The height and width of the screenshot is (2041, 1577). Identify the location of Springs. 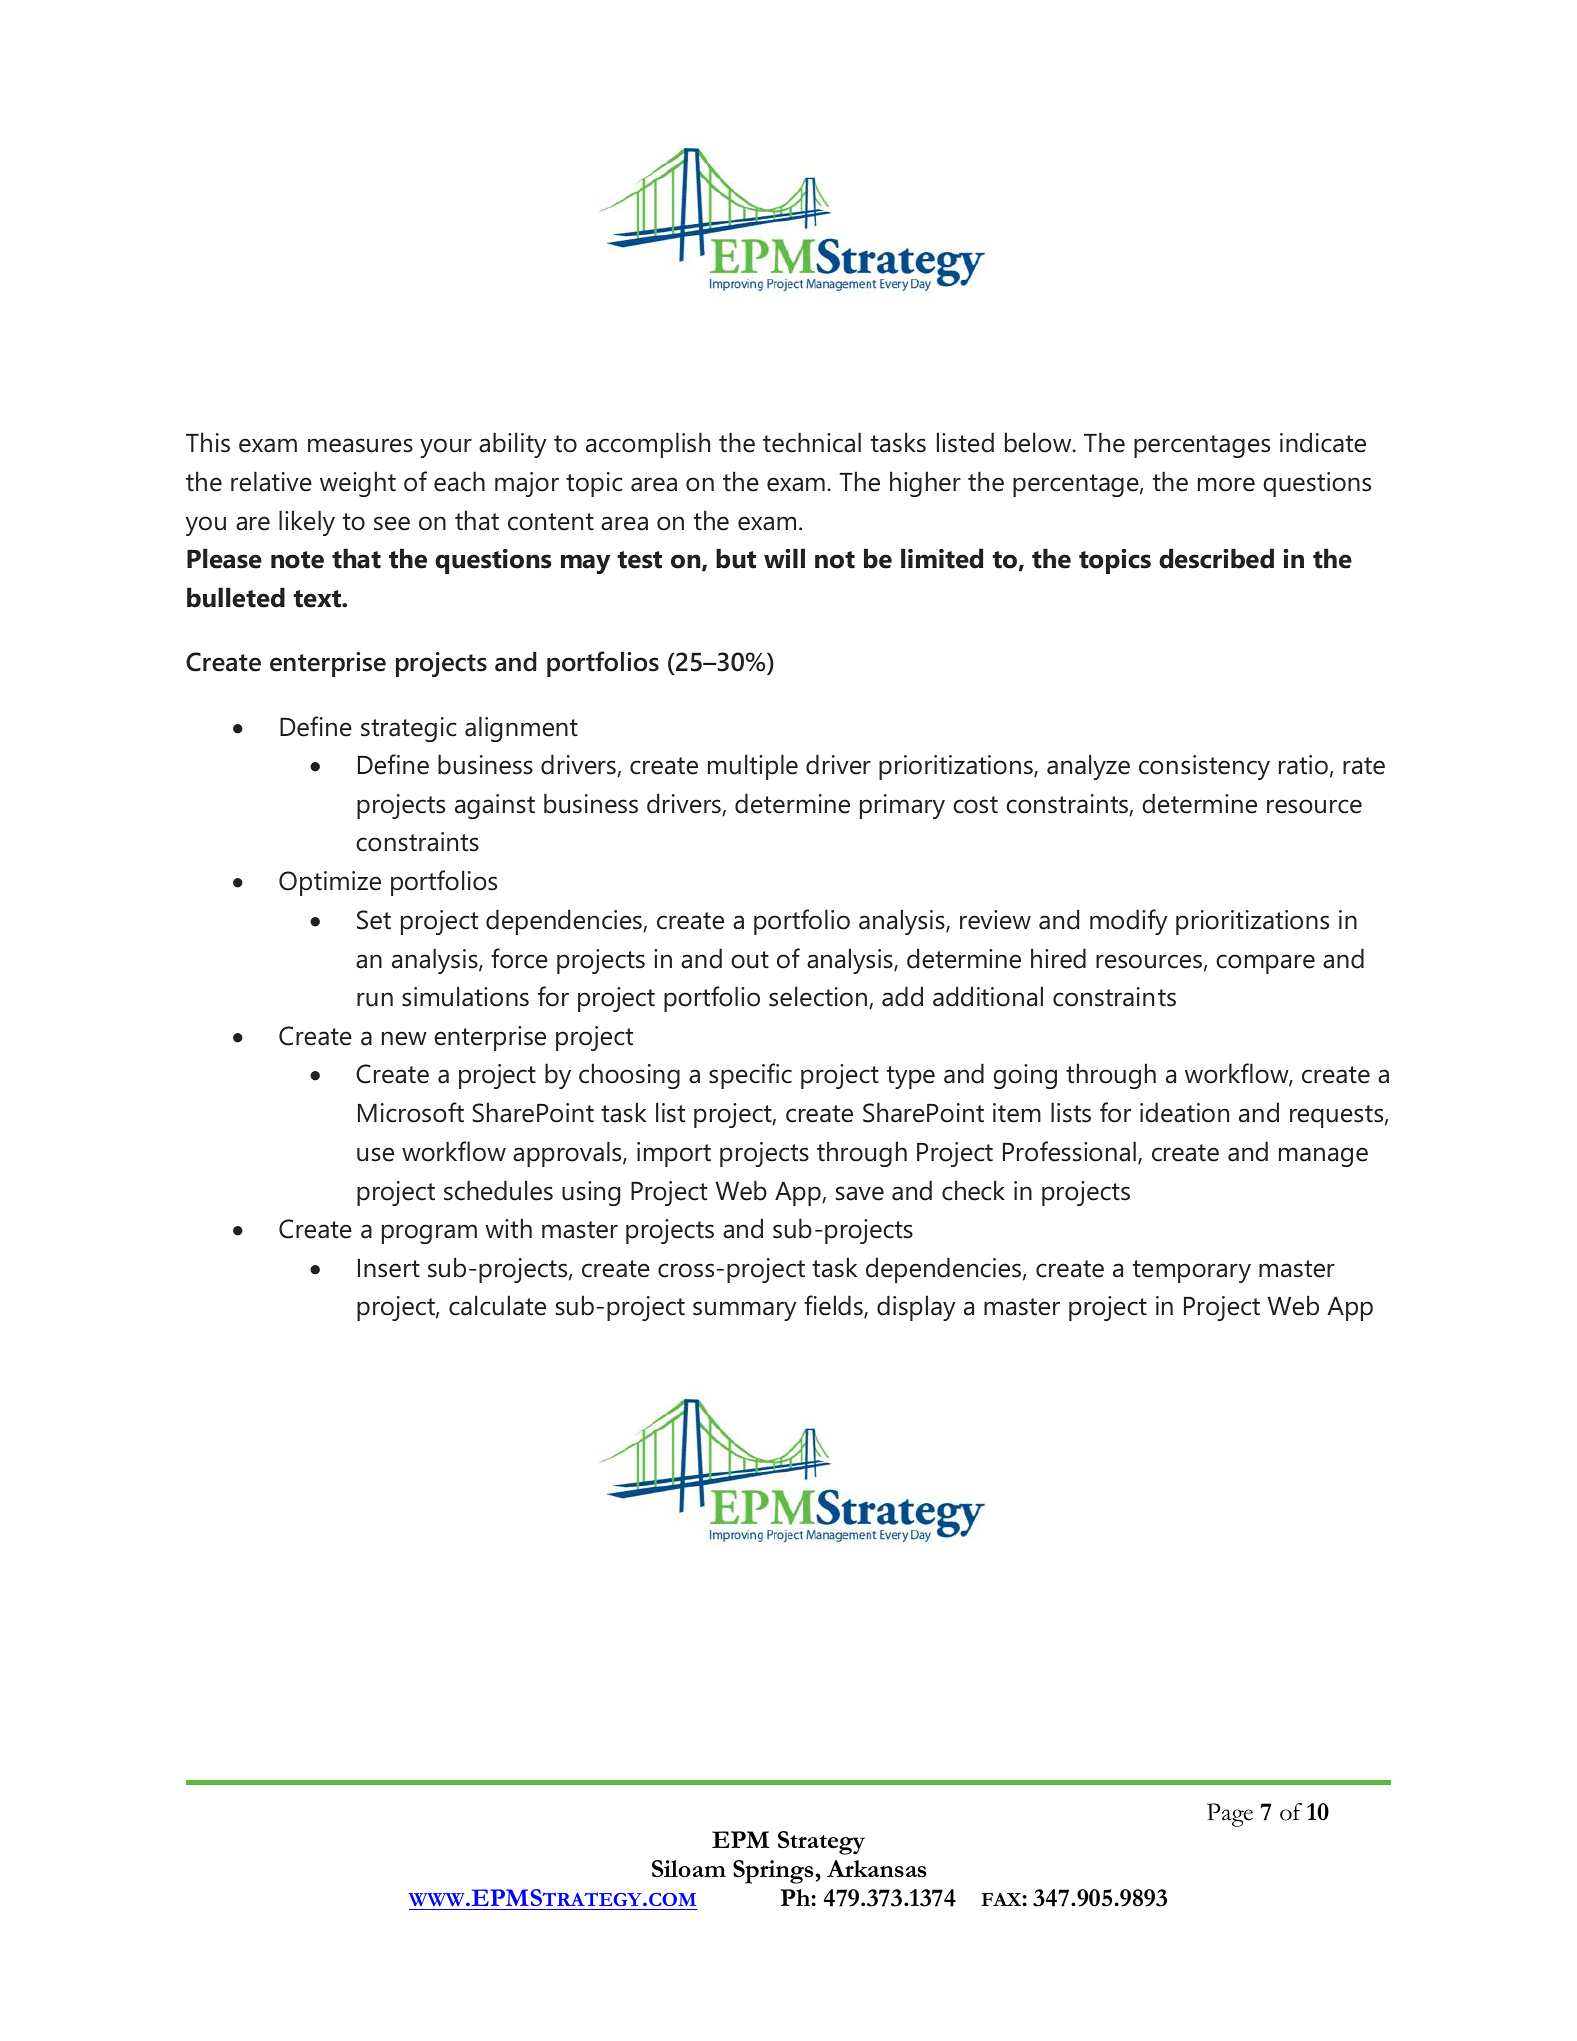
(774, 1872).
